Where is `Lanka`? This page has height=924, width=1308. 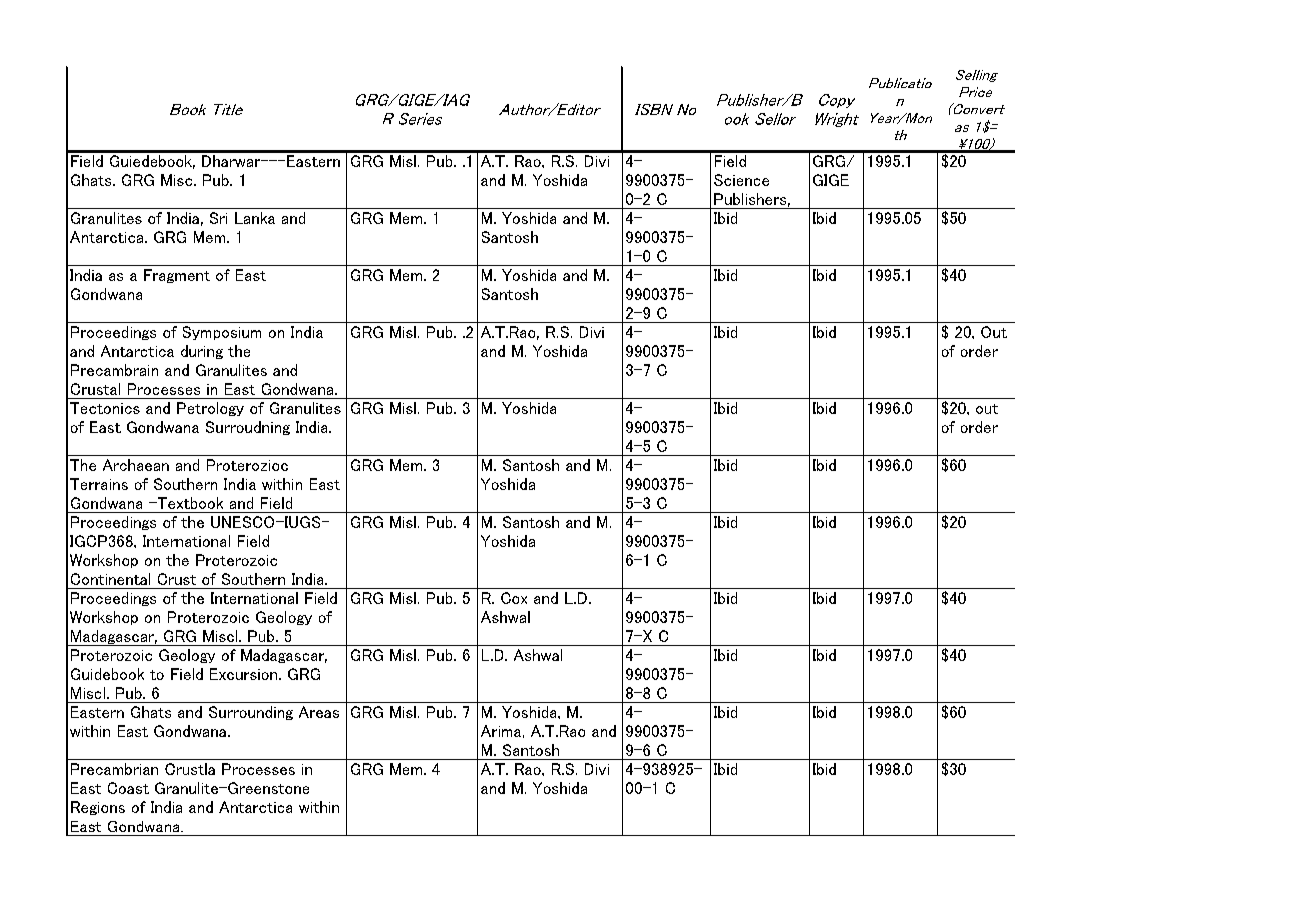
Lanka is located at coordinates (255, 218).
